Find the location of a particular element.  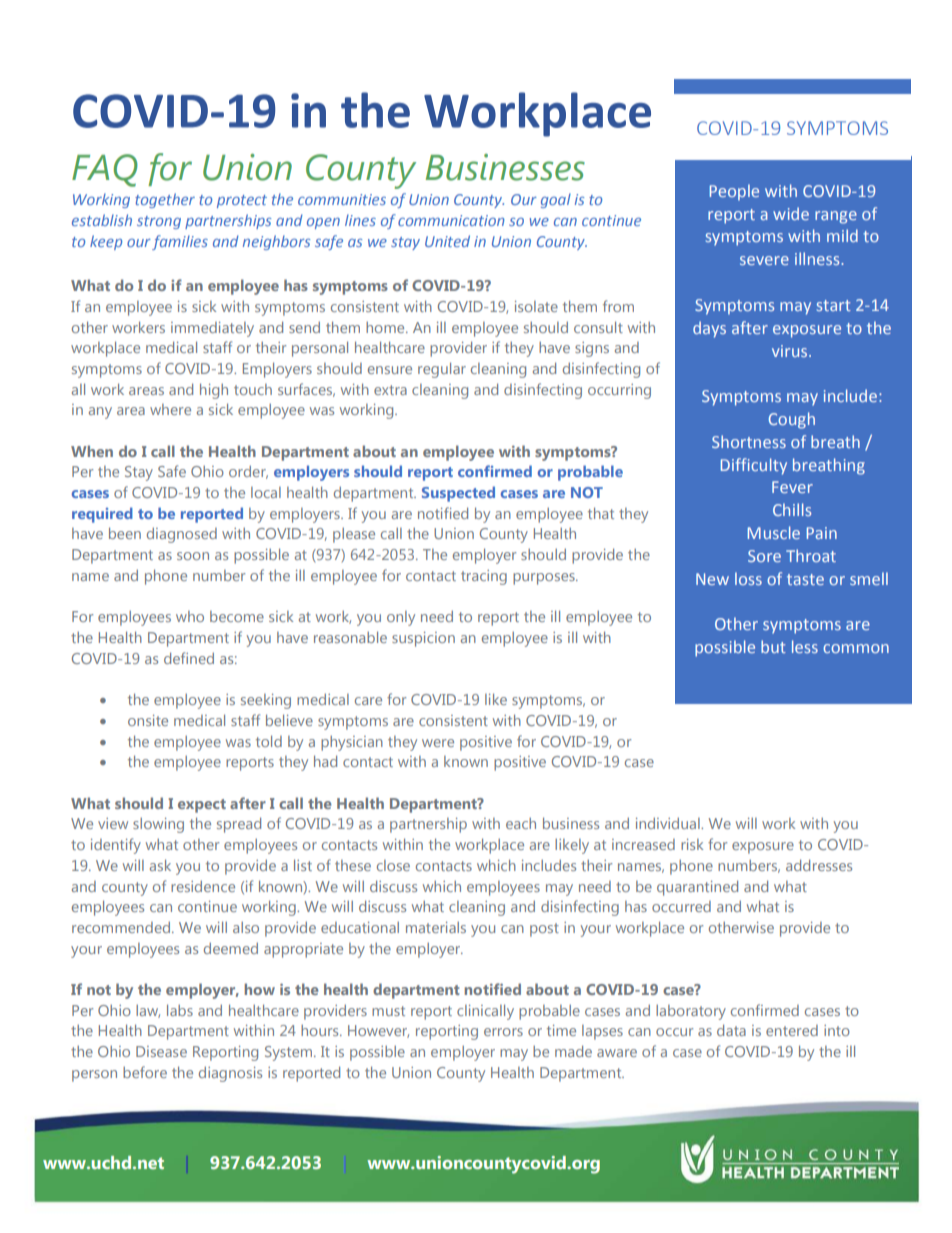

Disease is located at coordinates (161, 1051).
